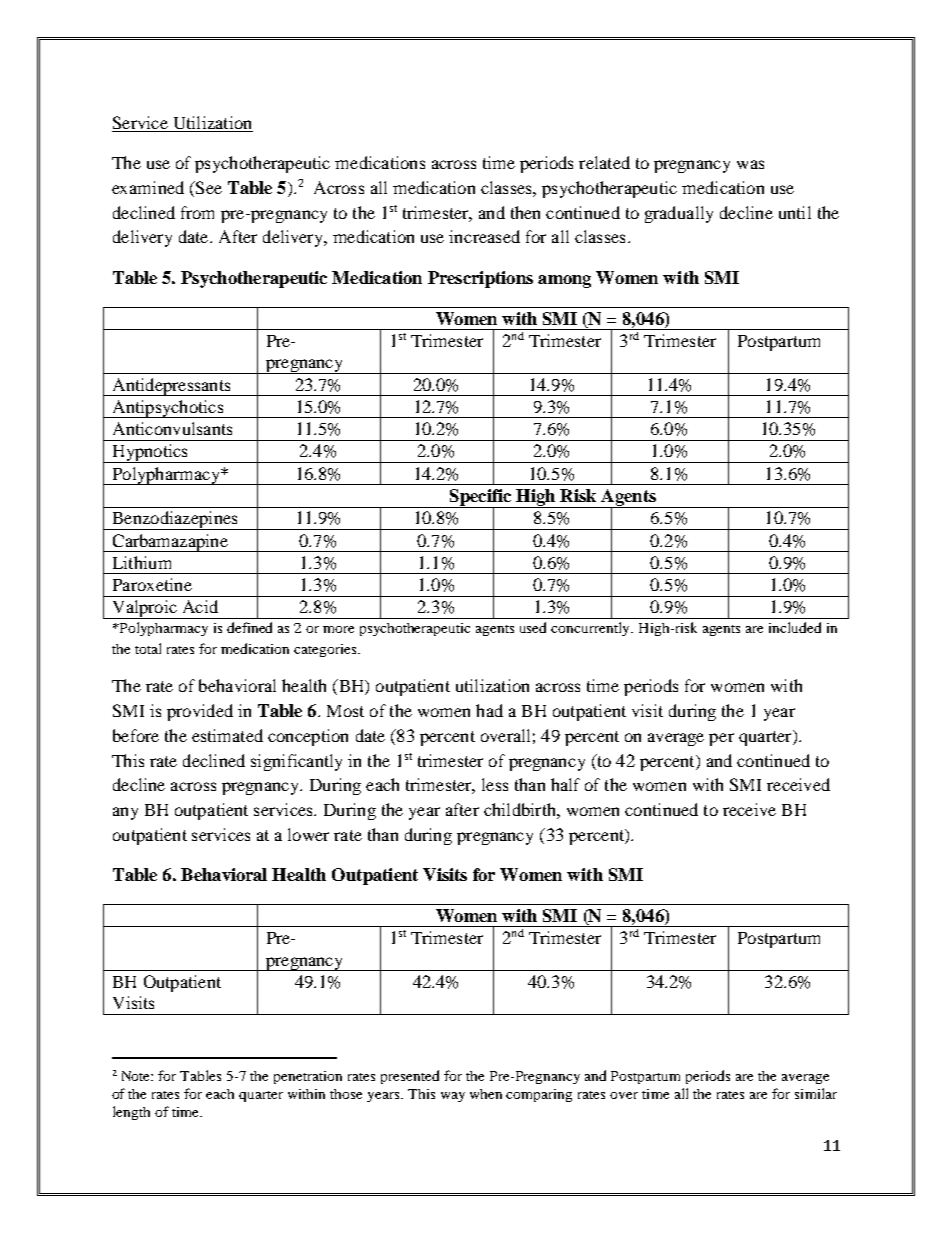  What do you see at coordinates (481, 499) in the page?
I see `Specific` at bounding box center [481, 499].
